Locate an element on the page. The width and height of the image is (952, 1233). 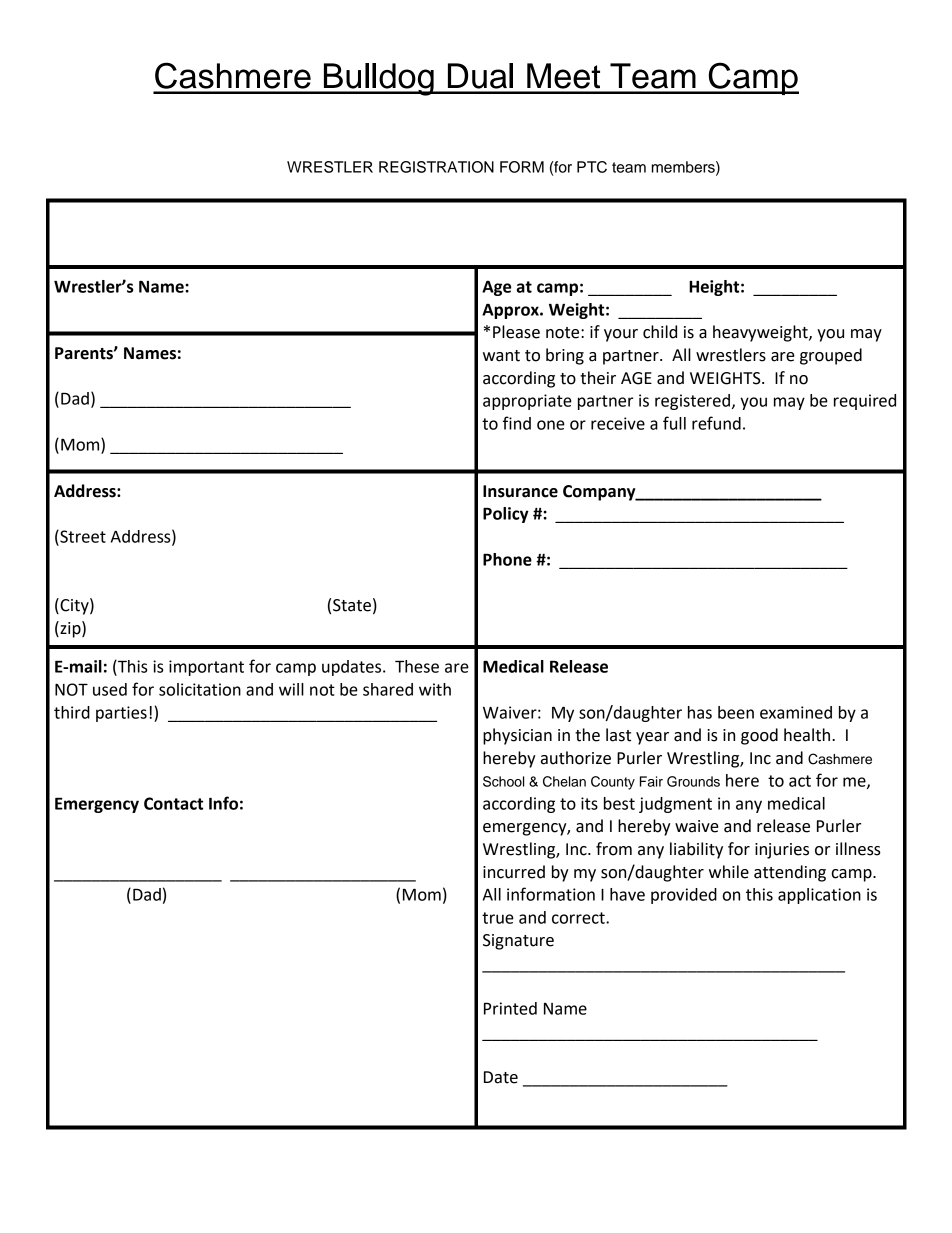
REGISTRATION is located at coordinates (436, 167).
